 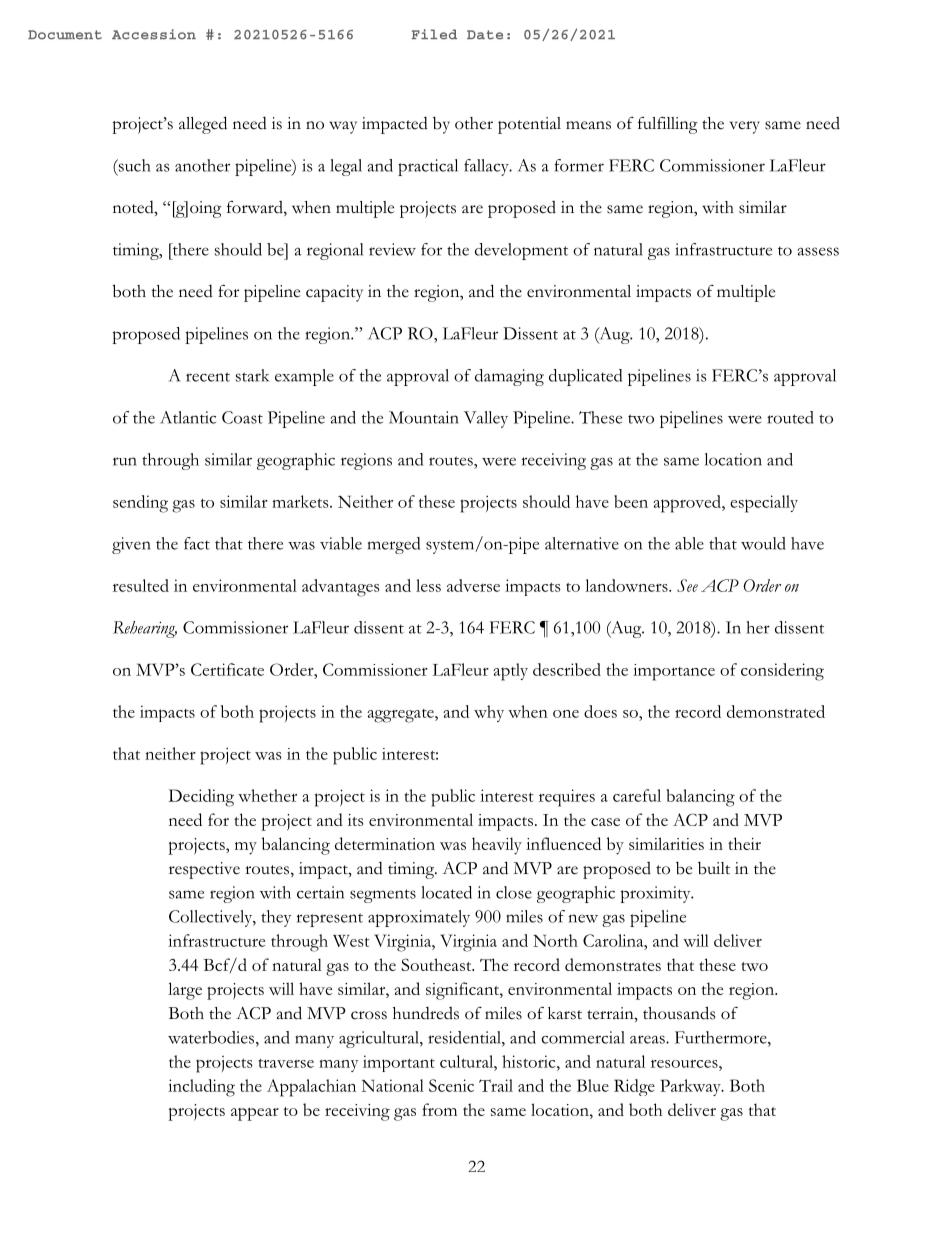 What do you see at coordinates (744, 843) in the screenshot?
I see `their` at bounding box center [744, 843].
